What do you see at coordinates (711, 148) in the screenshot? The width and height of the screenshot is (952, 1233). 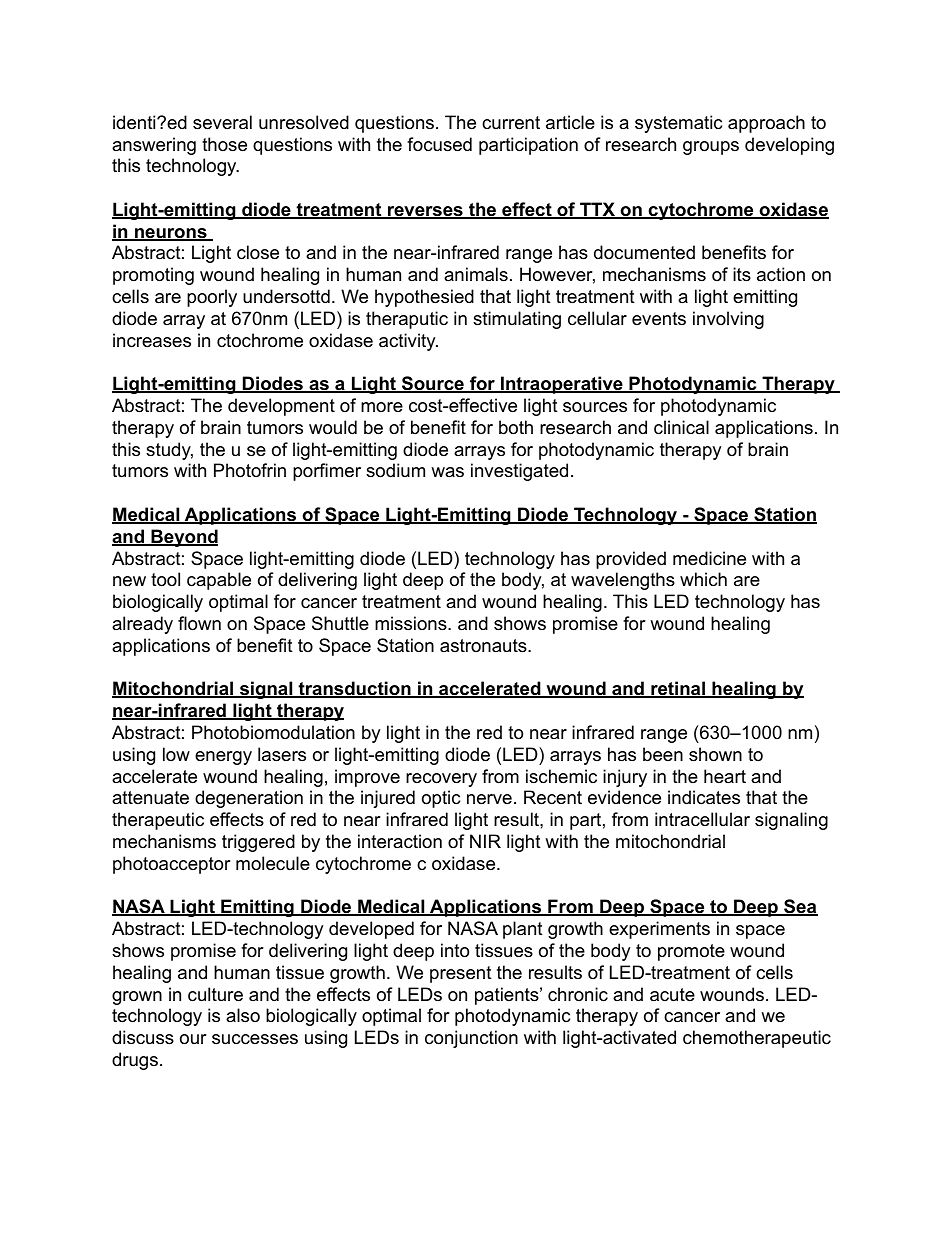 I see `groups` at bounding box center [711, 148].
